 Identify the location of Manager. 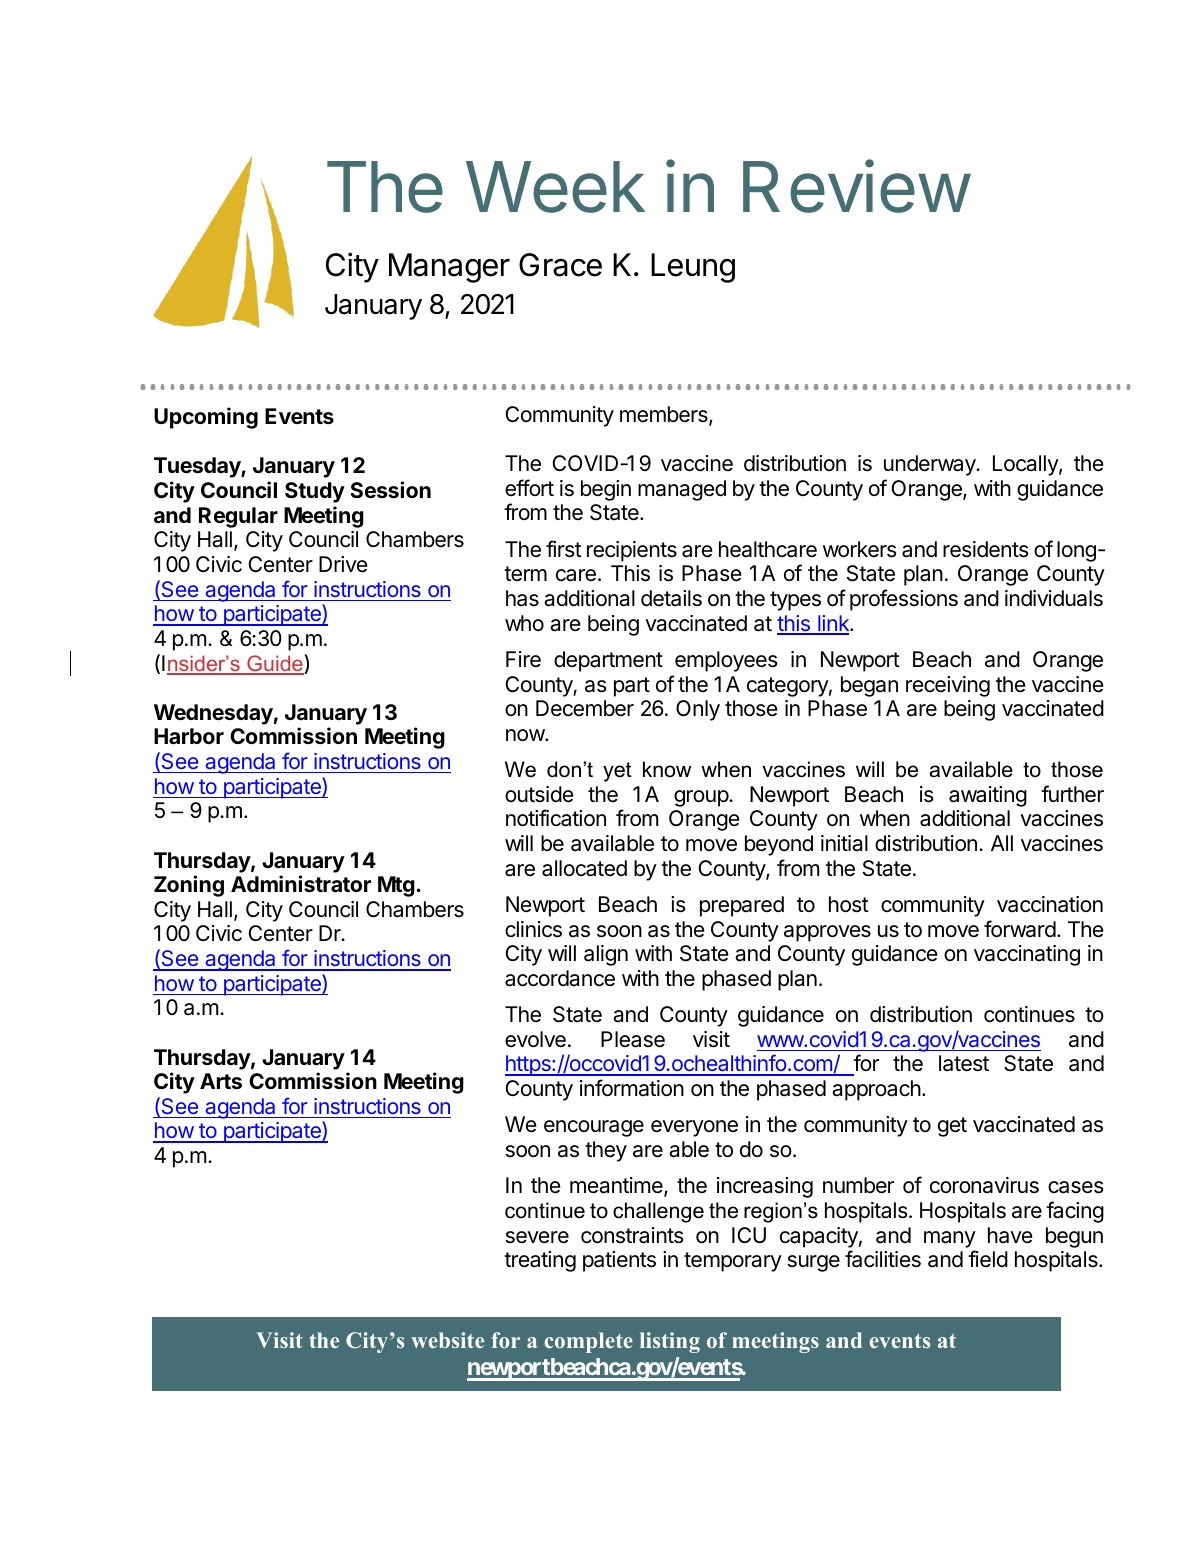
(449, 268).
